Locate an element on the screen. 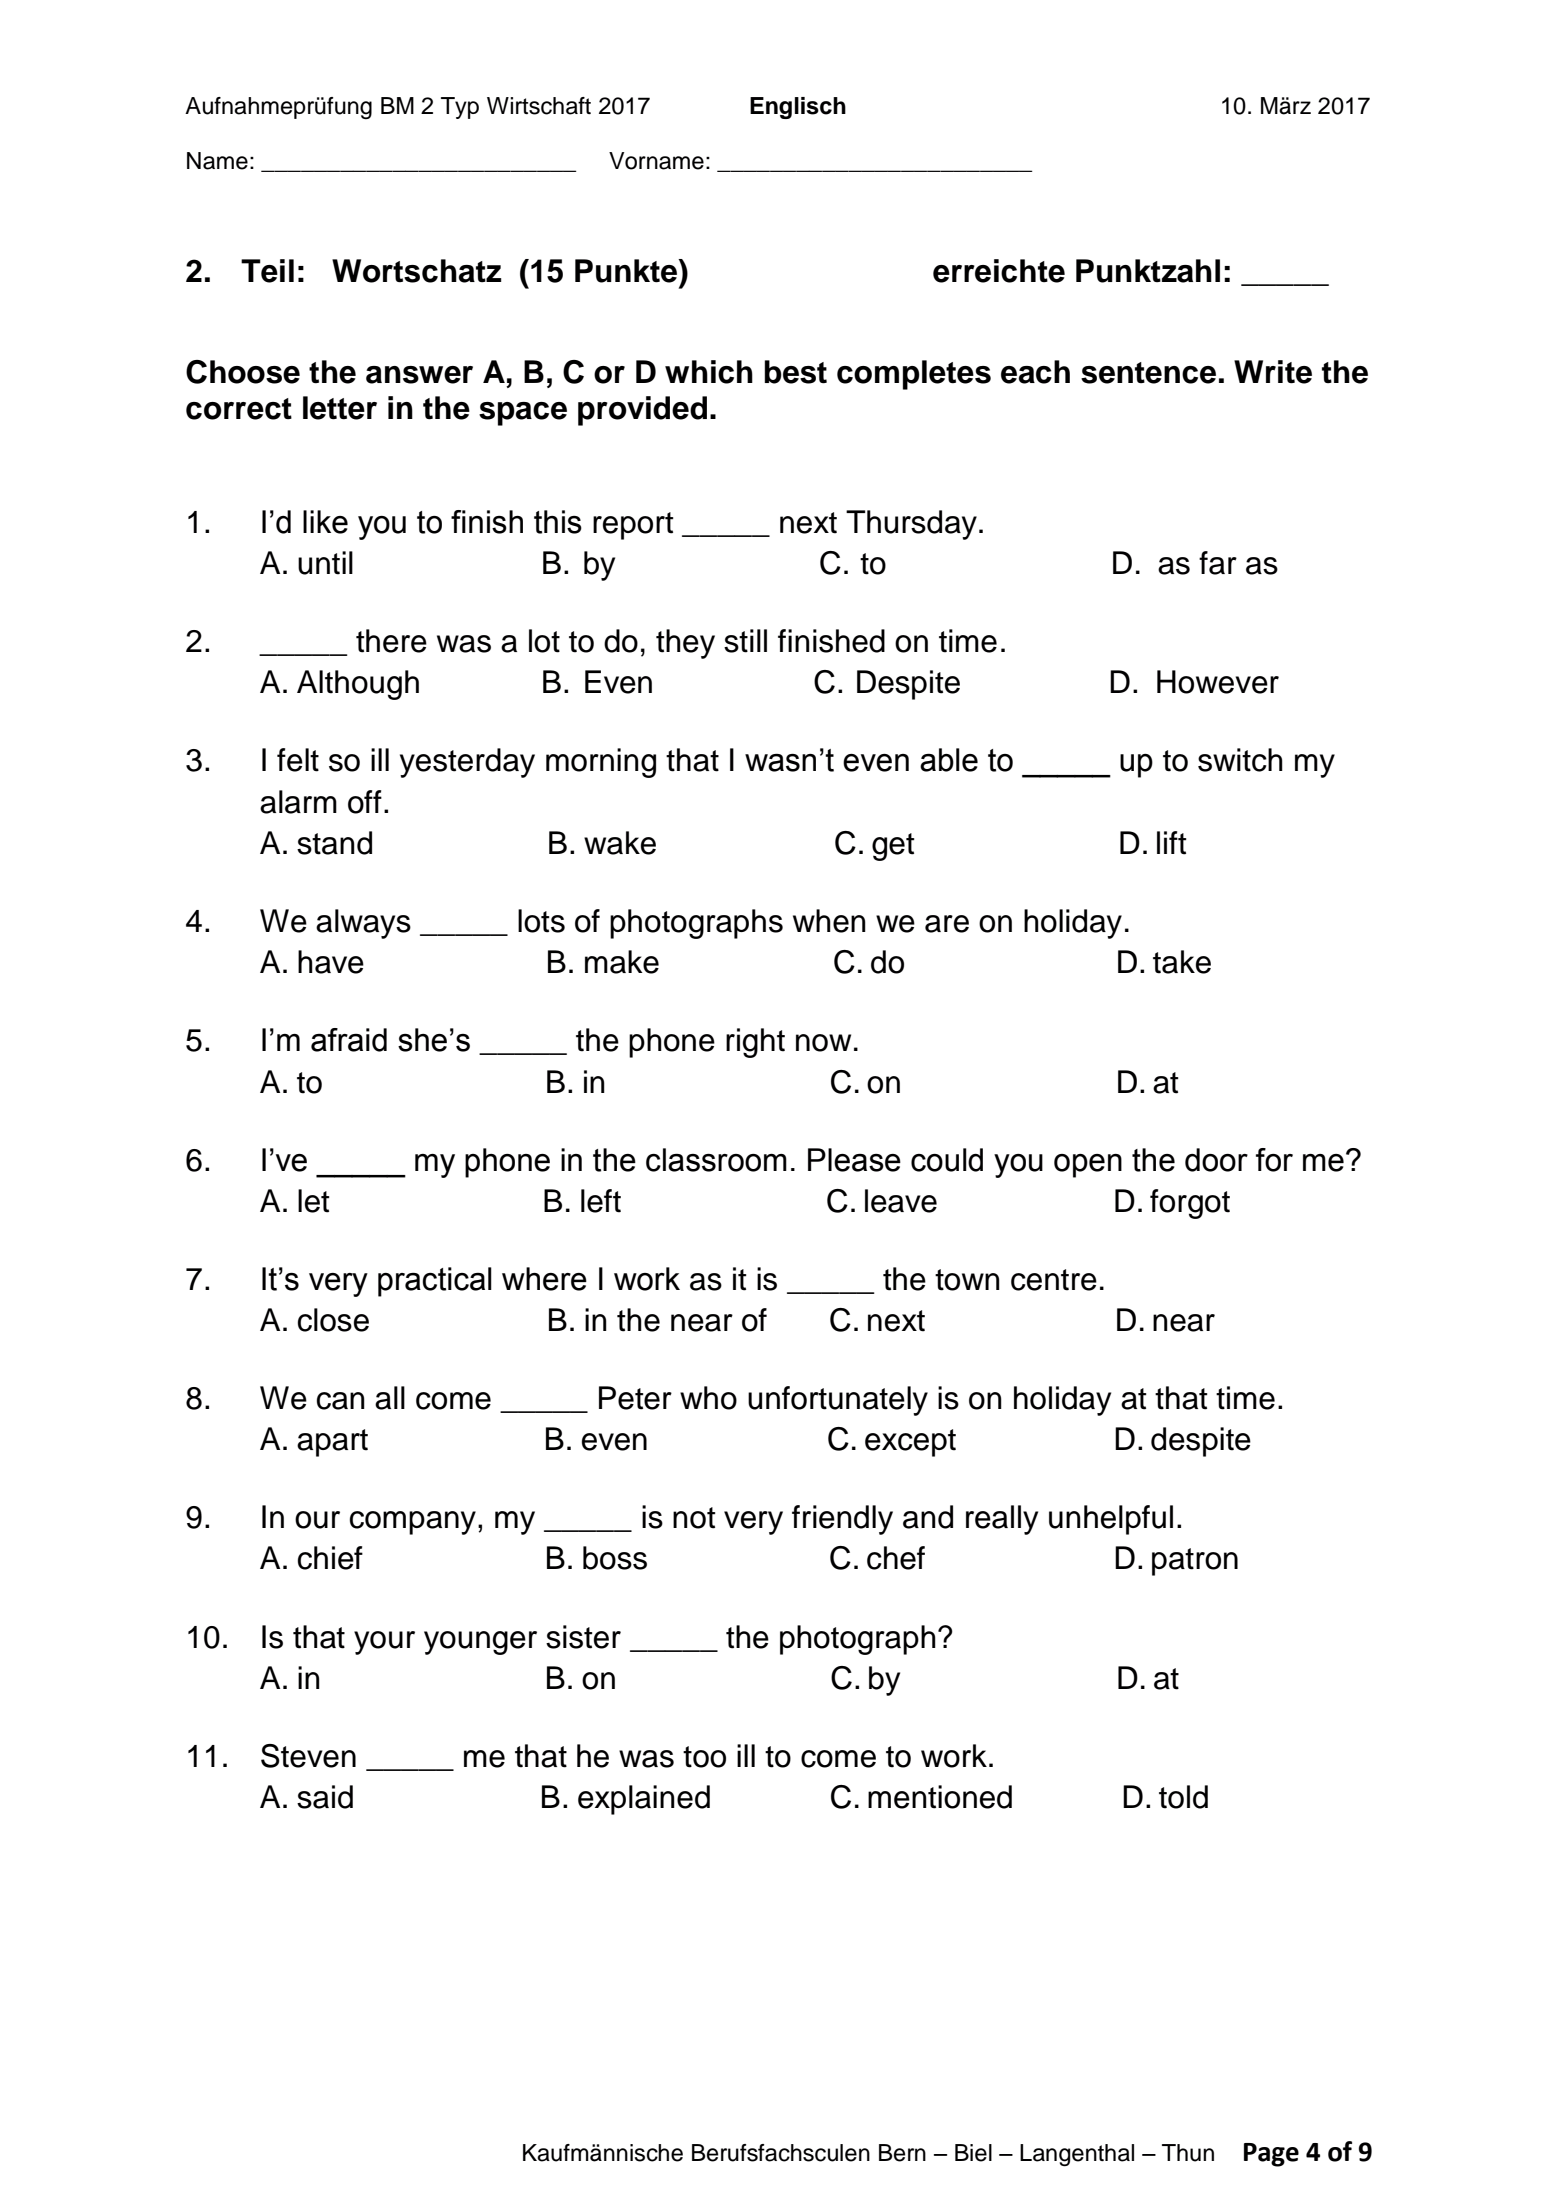  Englisch is located at coordinates (798, 108).
